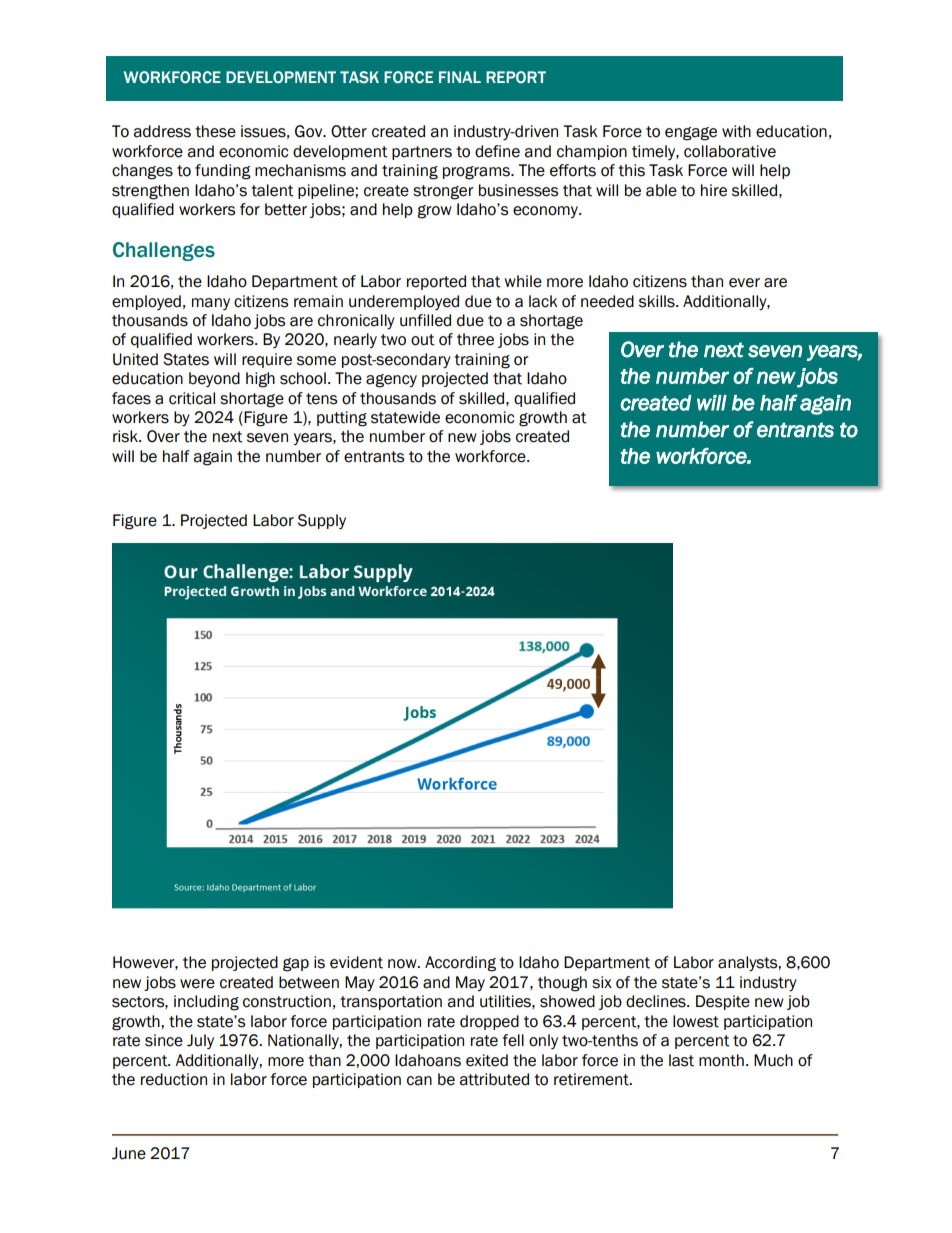 This document has height=1233, width=952. Describe the element at coordinates (174, 1079) in the document. I see `reduction` at that location.
